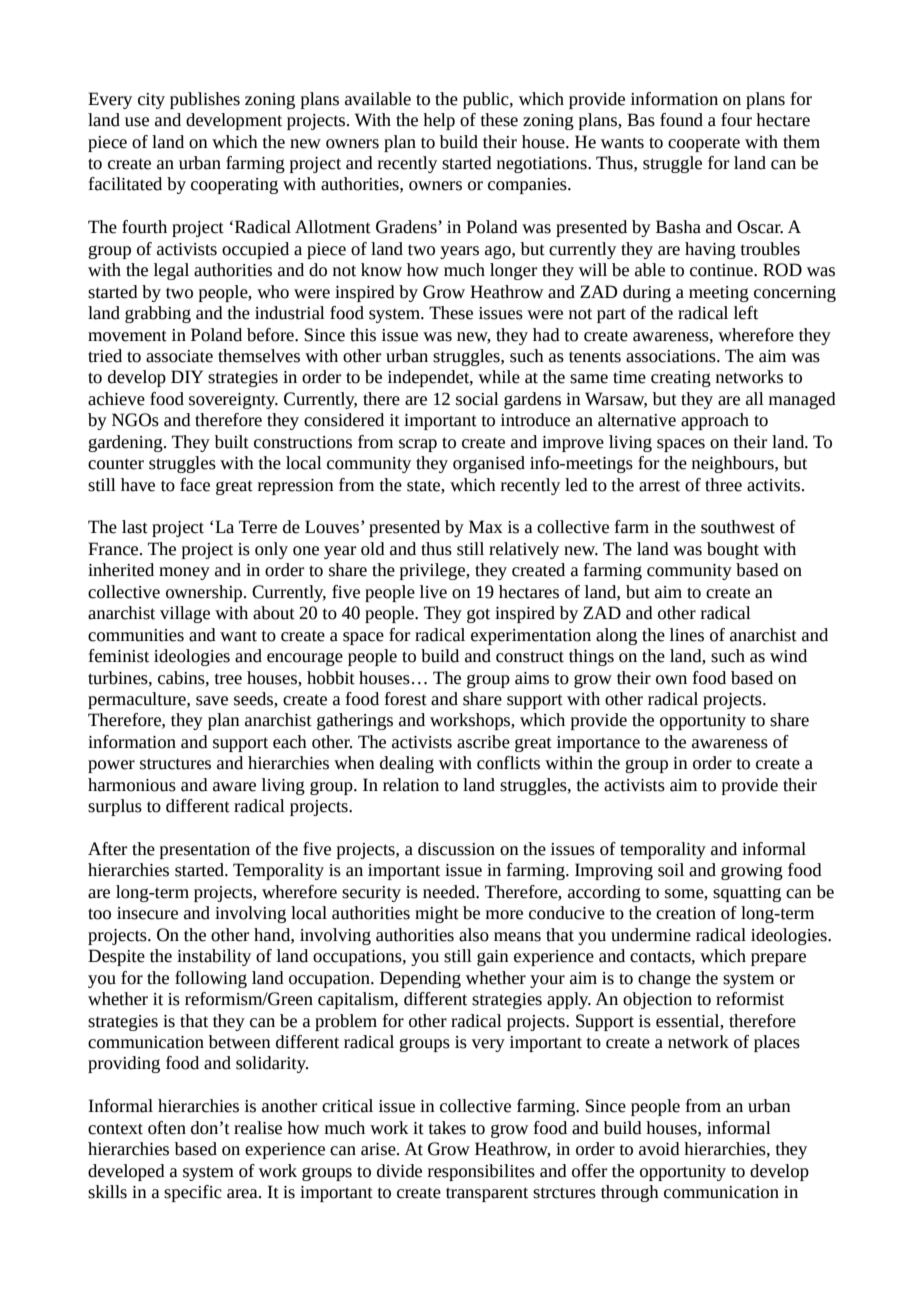  Describe the element at coordinates (205, 100) in the screenshot. I see `publishes` at that location.
